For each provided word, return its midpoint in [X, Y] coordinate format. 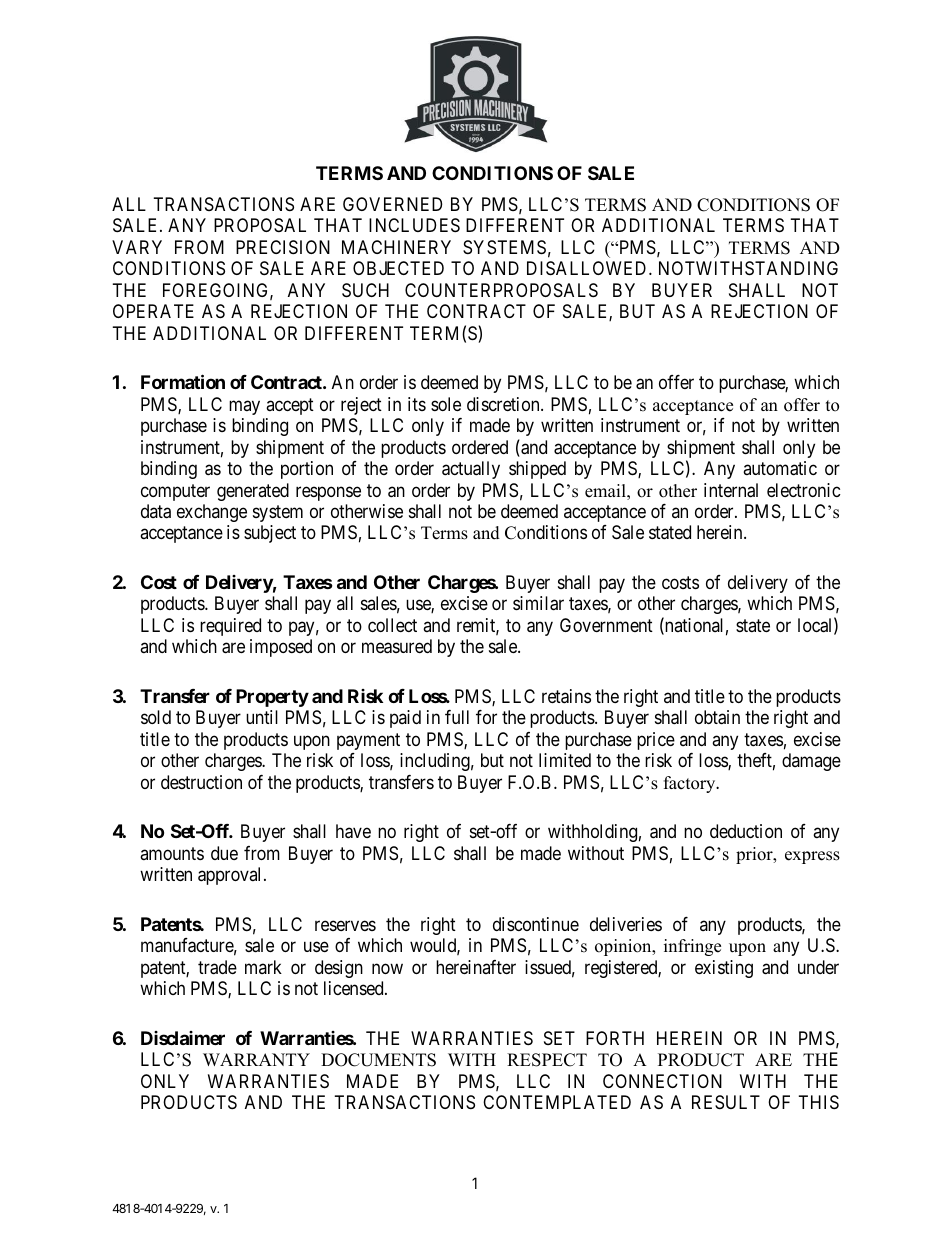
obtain [717, 717]
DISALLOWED [588, 268]
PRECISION [283, 247]
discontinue [536, 924]
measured [397, 646]
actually [471, 470]
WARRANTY [256, 1059]
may [244, 407]
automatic [780, 468]
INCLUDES [414, 225]
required [230, 627]
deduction [746, 831]
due [224, 853]
